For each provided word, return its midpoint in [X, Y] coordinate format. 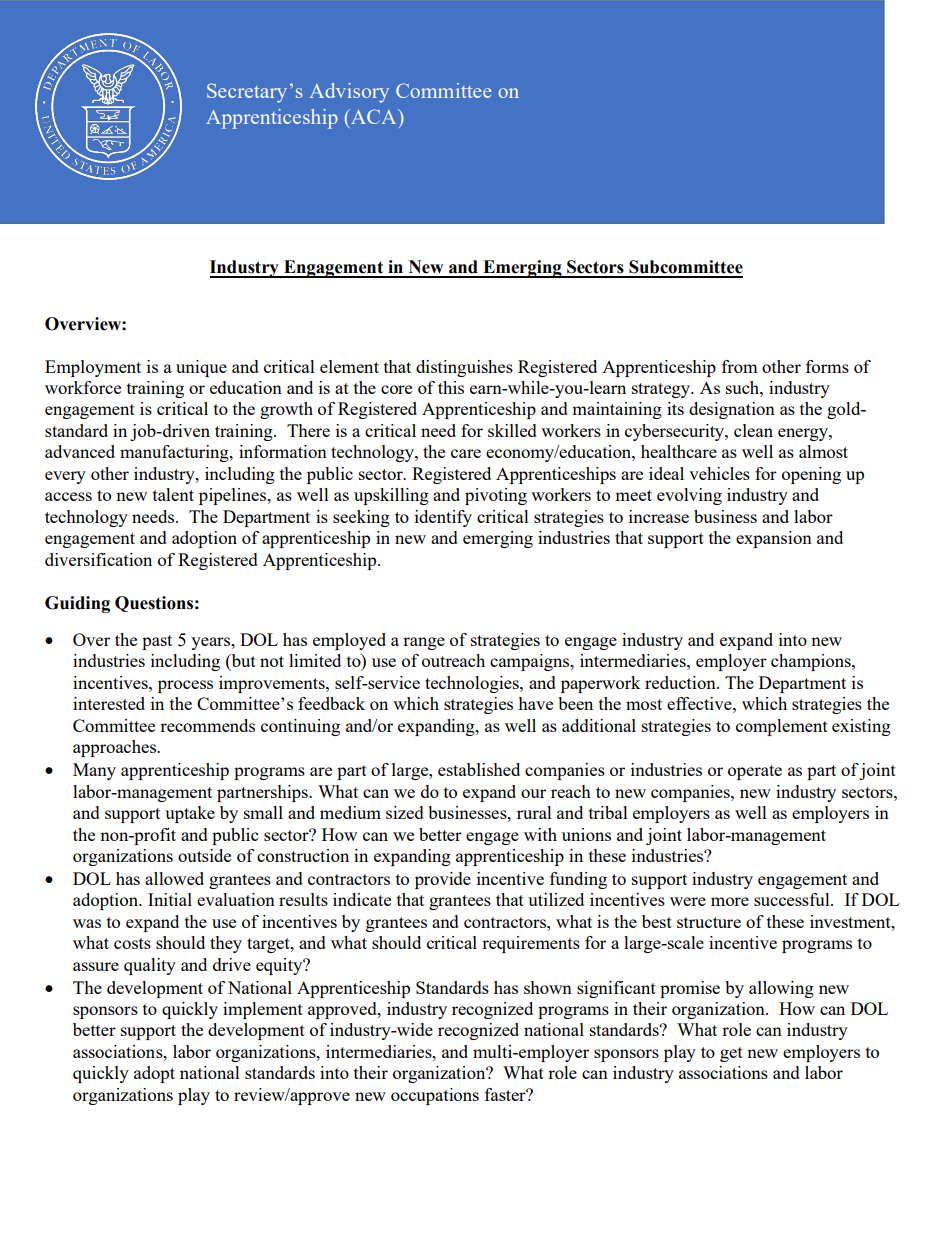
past [157, 642]
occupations [435, 1096]
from [740, 366]
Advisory [349, 93]
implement [263, 1010]
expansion [774, 539]
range [424, 643]
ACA [374, 116]
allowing [781, 989]
